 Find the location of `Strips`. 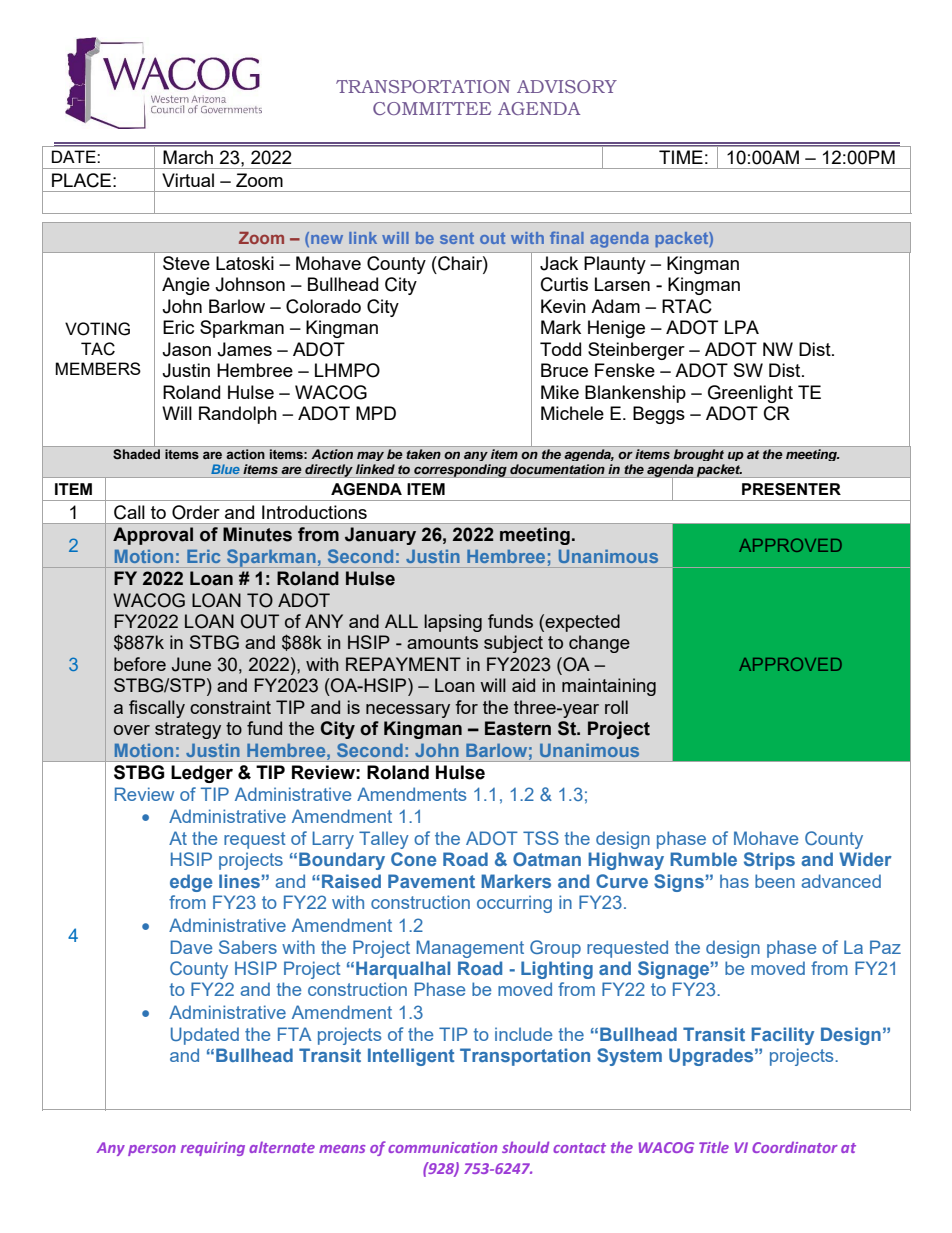

Strips is located at coordinates (769, 861).
